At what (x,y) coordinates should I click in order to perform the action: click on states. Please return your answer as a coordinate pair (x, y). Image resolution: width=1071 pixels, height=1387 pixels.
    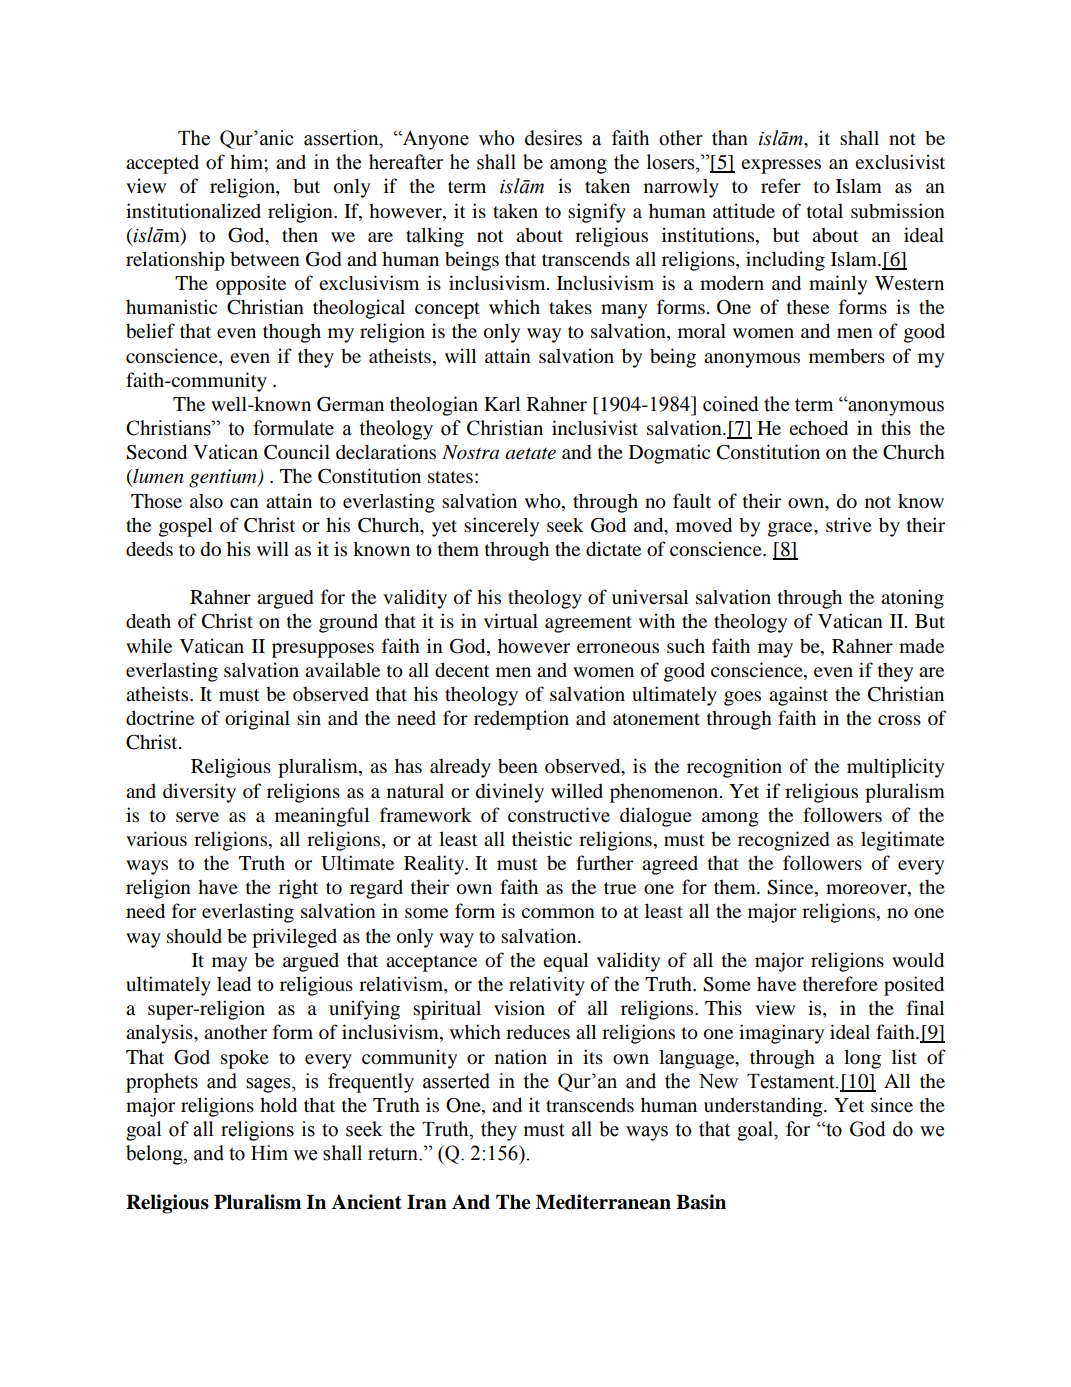
    Looking at the image, I should click on (450, 477).
